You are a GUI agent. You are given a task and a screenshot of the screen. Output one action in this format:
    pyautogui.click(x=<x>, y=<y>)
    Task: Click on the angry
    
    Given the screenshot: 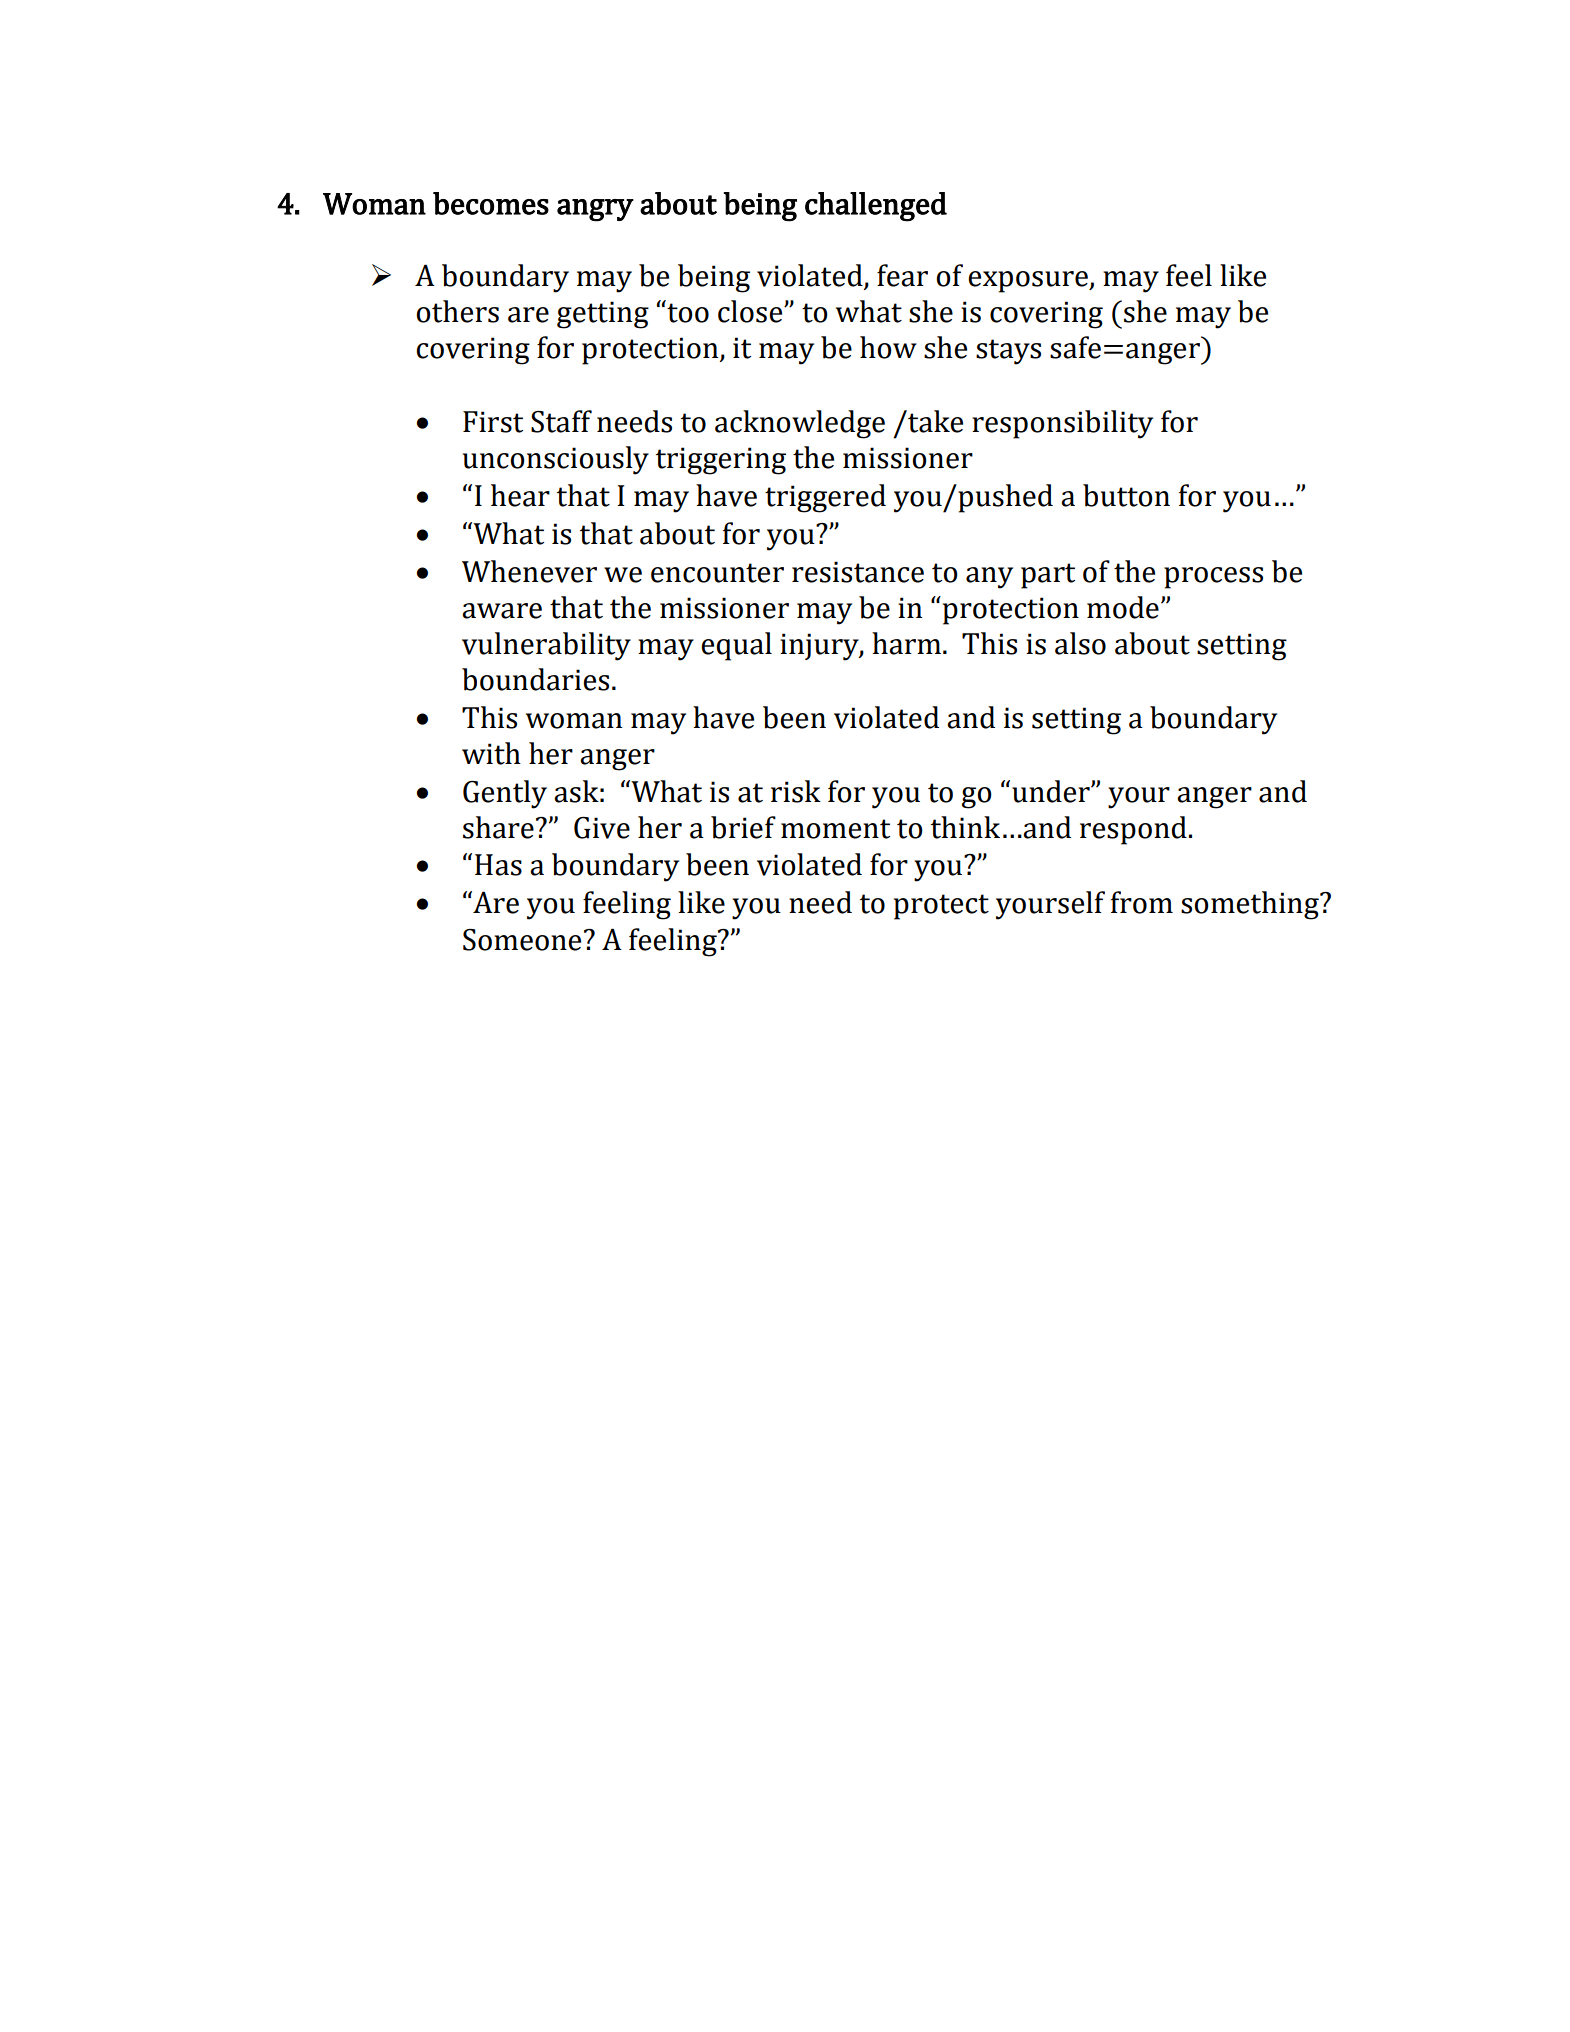 What is the action you would take?
    pyautogui.click(x=595, y=210)
